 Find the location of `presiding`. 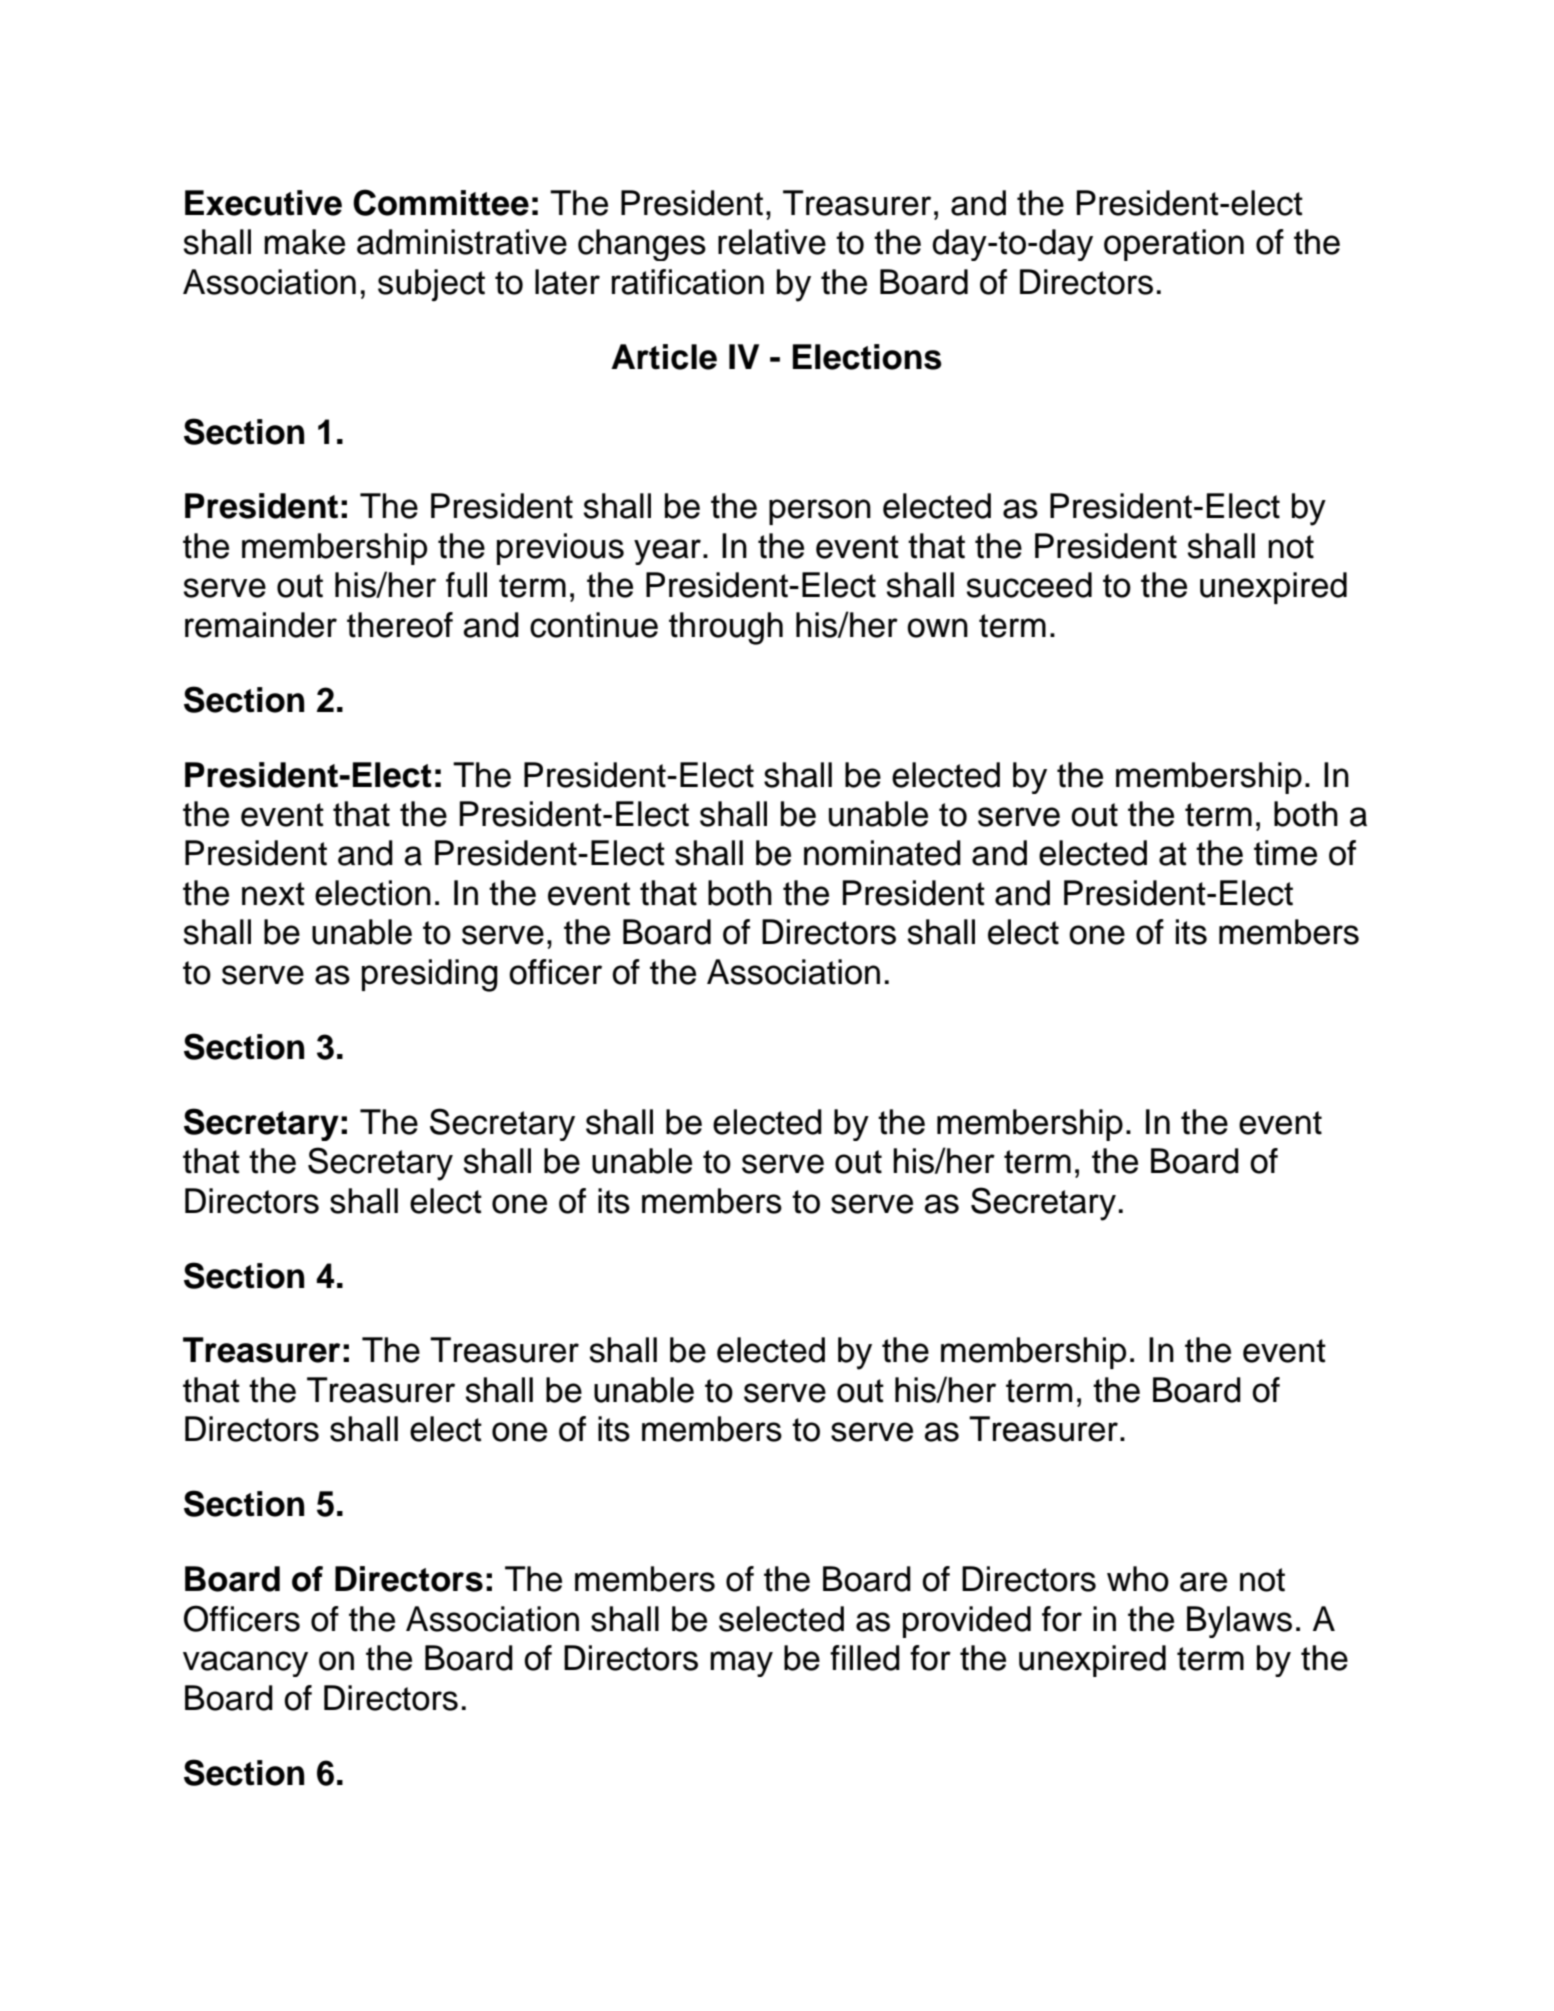

presiding is located at coordinates (430, 975).
